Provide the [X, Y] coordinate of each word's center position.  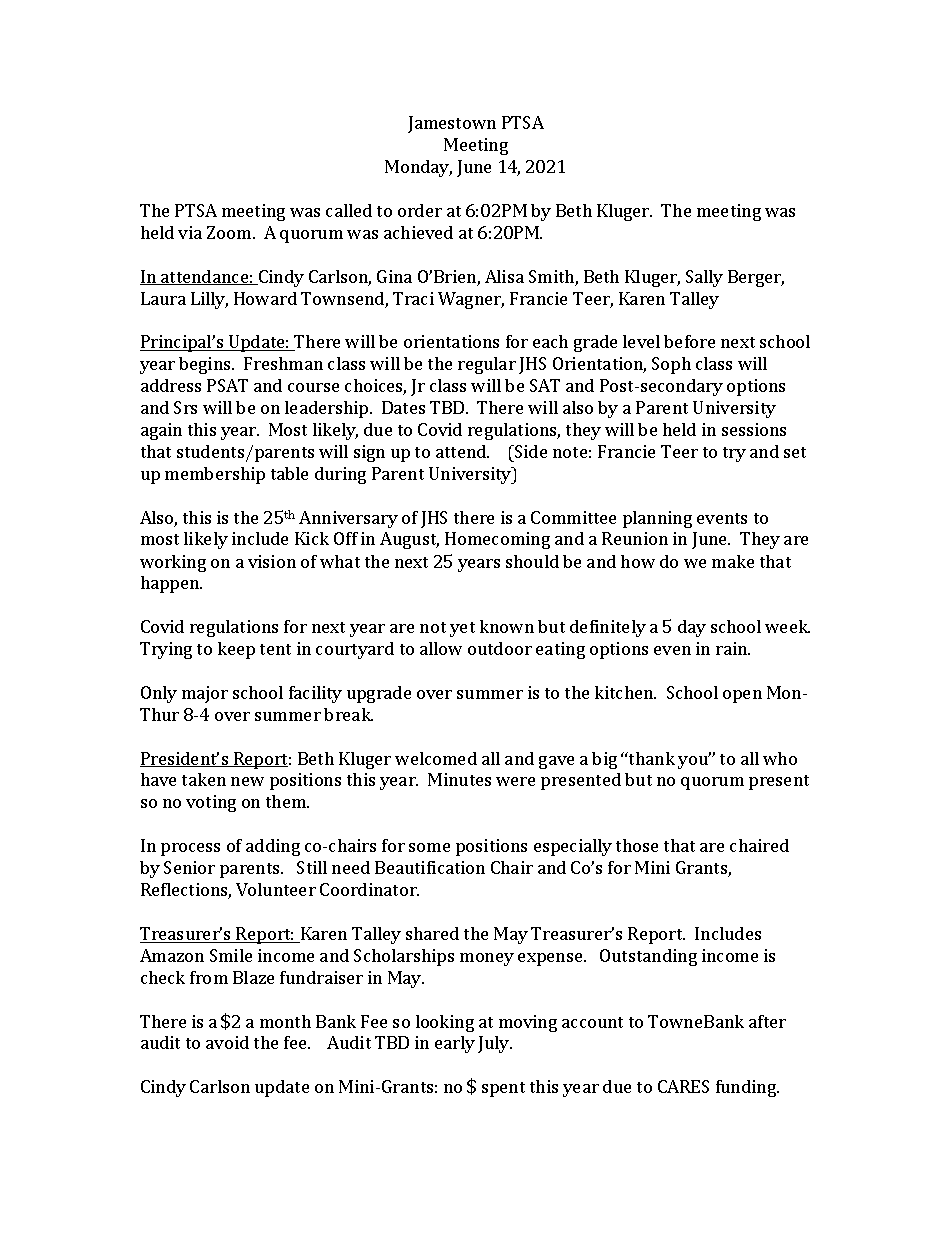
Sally [704, 278]
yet [462, 629]
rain [733, 648]
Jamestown [452, 124]
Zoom [230, 232]
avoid [227, 1042]
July [495, 1044]
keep [236, 650]
